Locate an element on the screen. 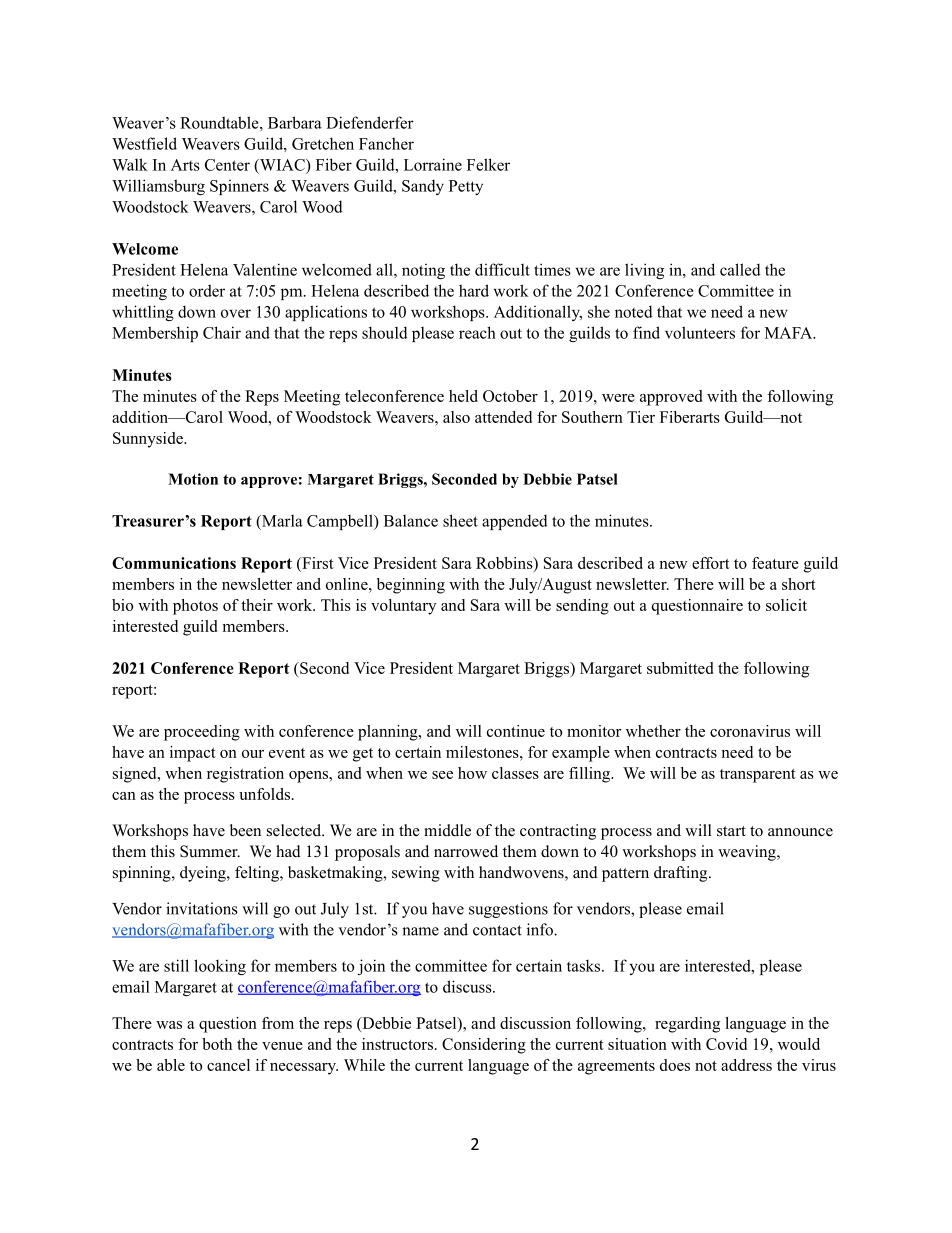  transparent is located at coordinates (758, 776).
